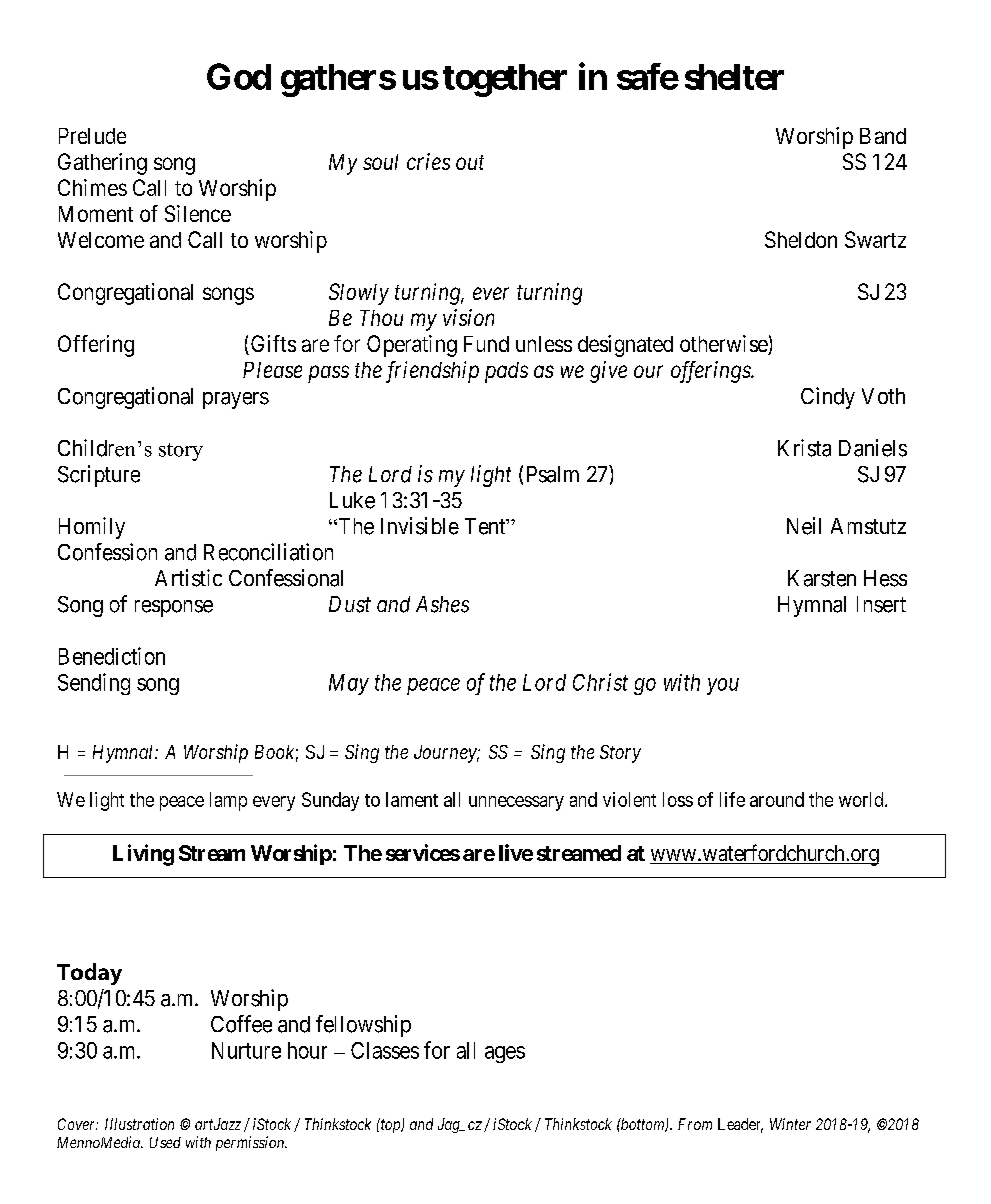  I want to click on shelter, so click(734, 77).
